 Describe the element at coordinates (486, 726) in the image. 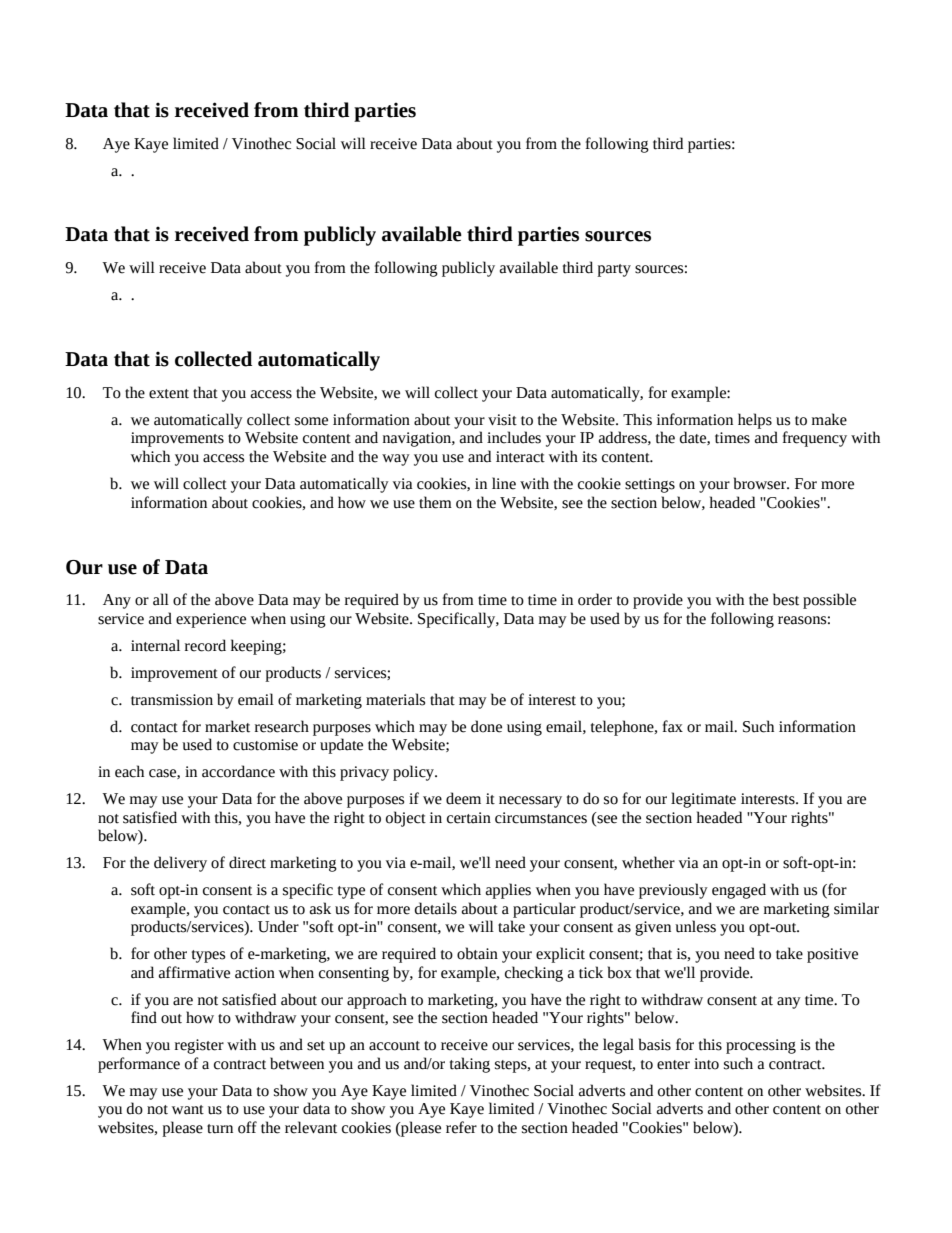

I see `done` at that location.
